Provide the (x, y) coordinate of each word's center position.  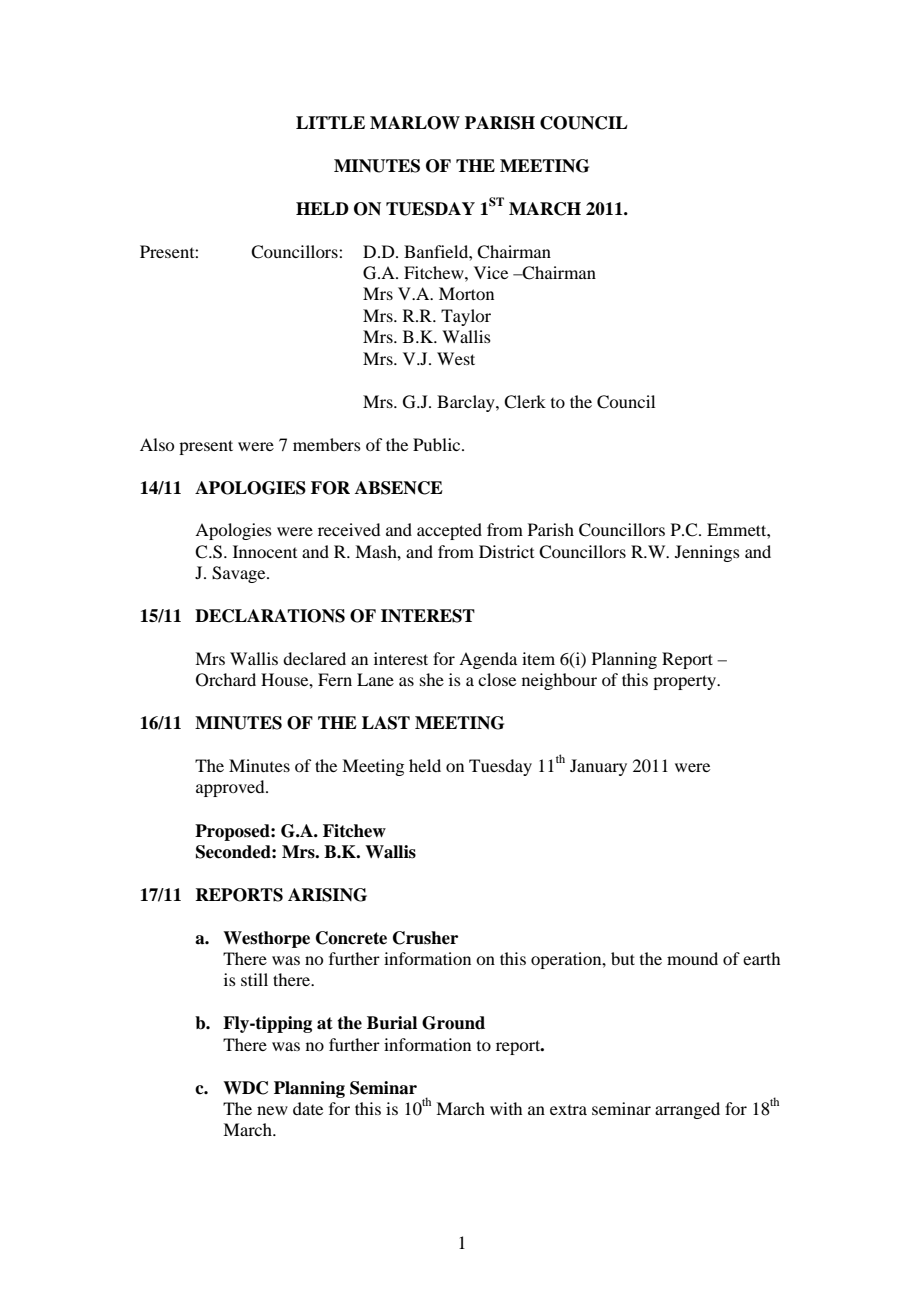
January (598, 767)
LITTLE (330, 122)
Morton (466, 293)
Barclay (467, 403)
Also (157, 444)
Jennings (707, 553)
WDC (245, 1088)
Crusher (425, 938)
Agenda (488, 660)
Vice (491, 272)
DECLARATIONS (270, 616)
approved (231, 788)
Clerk (525, 402)
